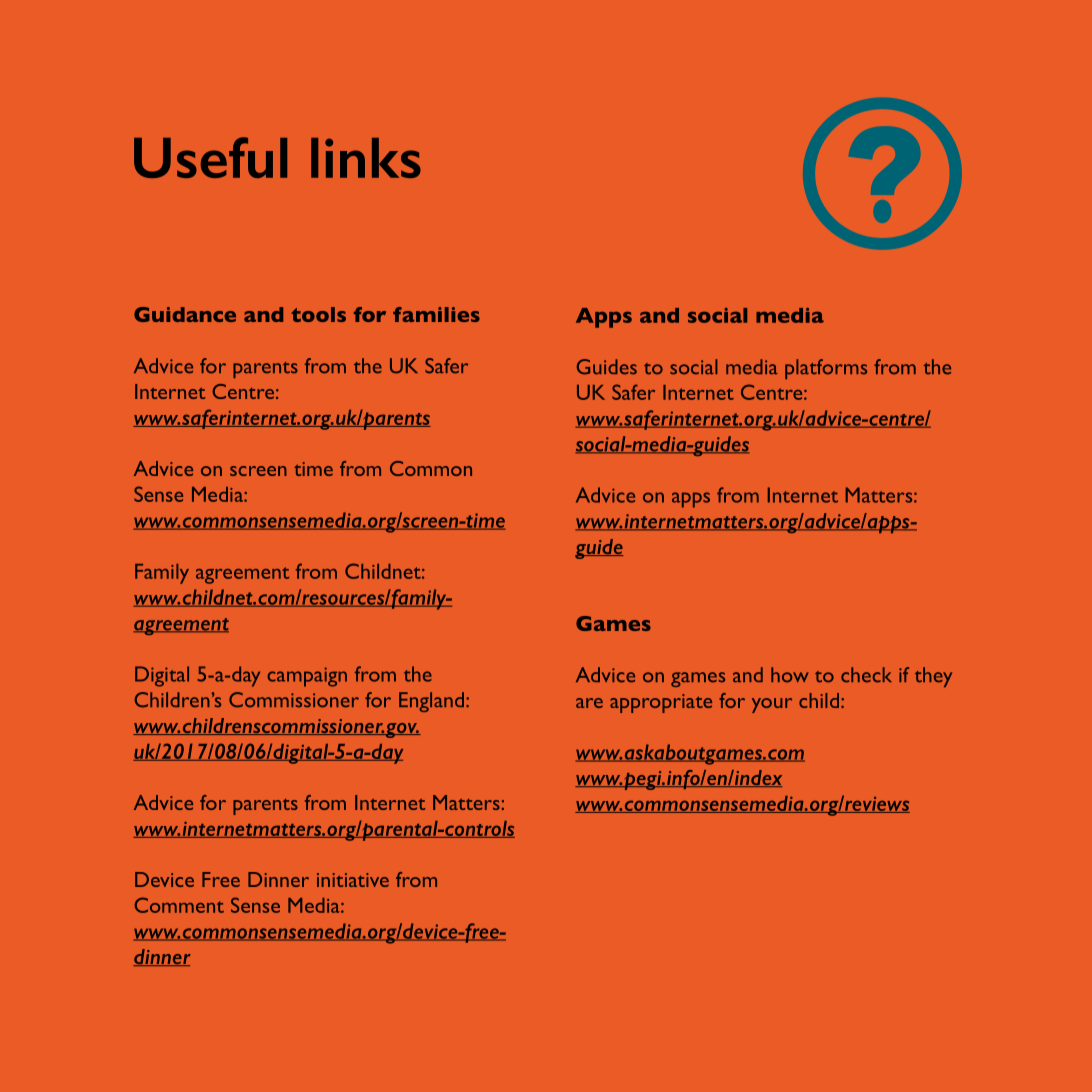 The image size is (1092, 1092). I want to click on England, so click(431, 702).
